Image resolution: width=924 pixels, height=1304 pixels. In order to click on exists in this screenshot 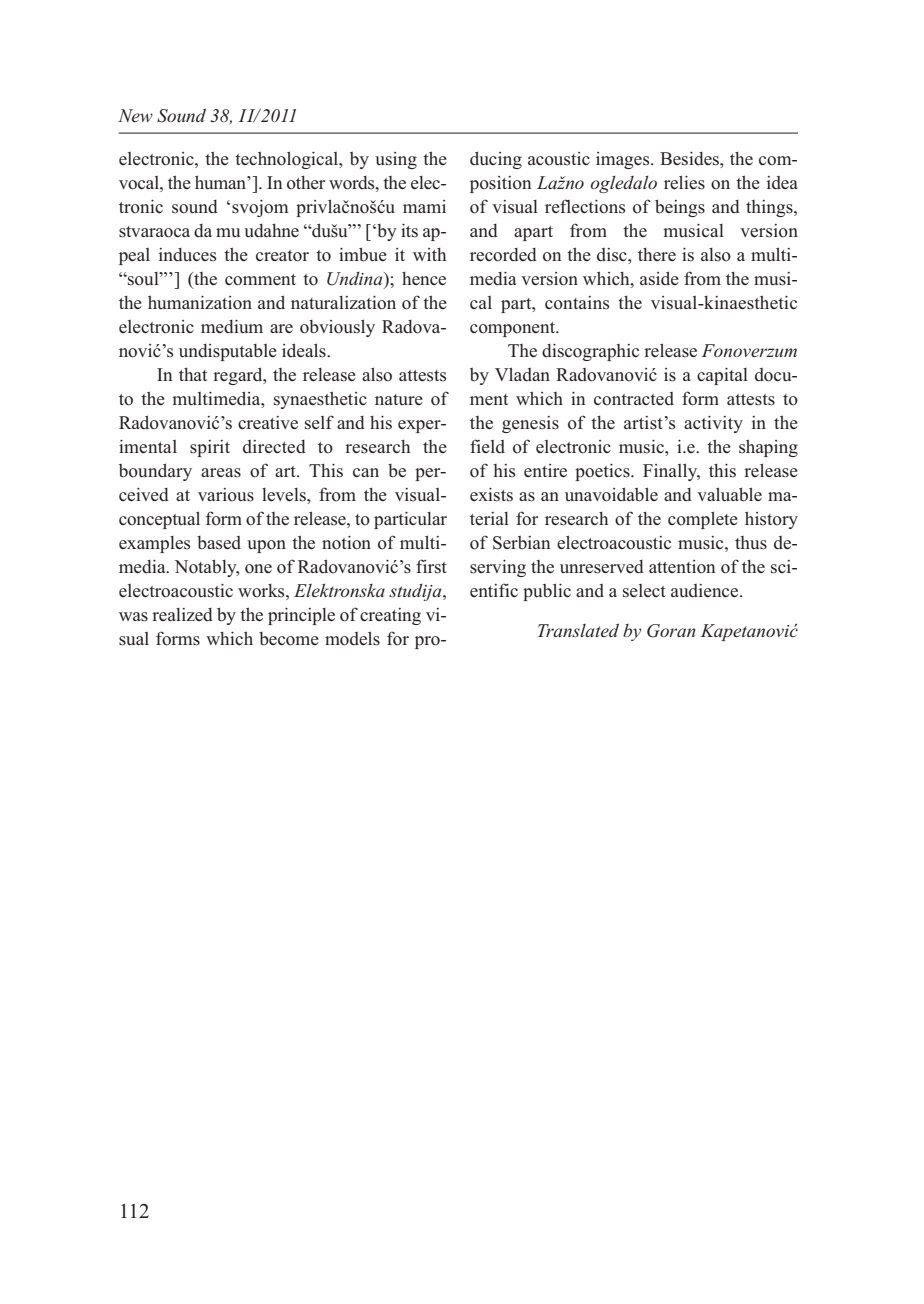, I will do `click(491, 495)`.
